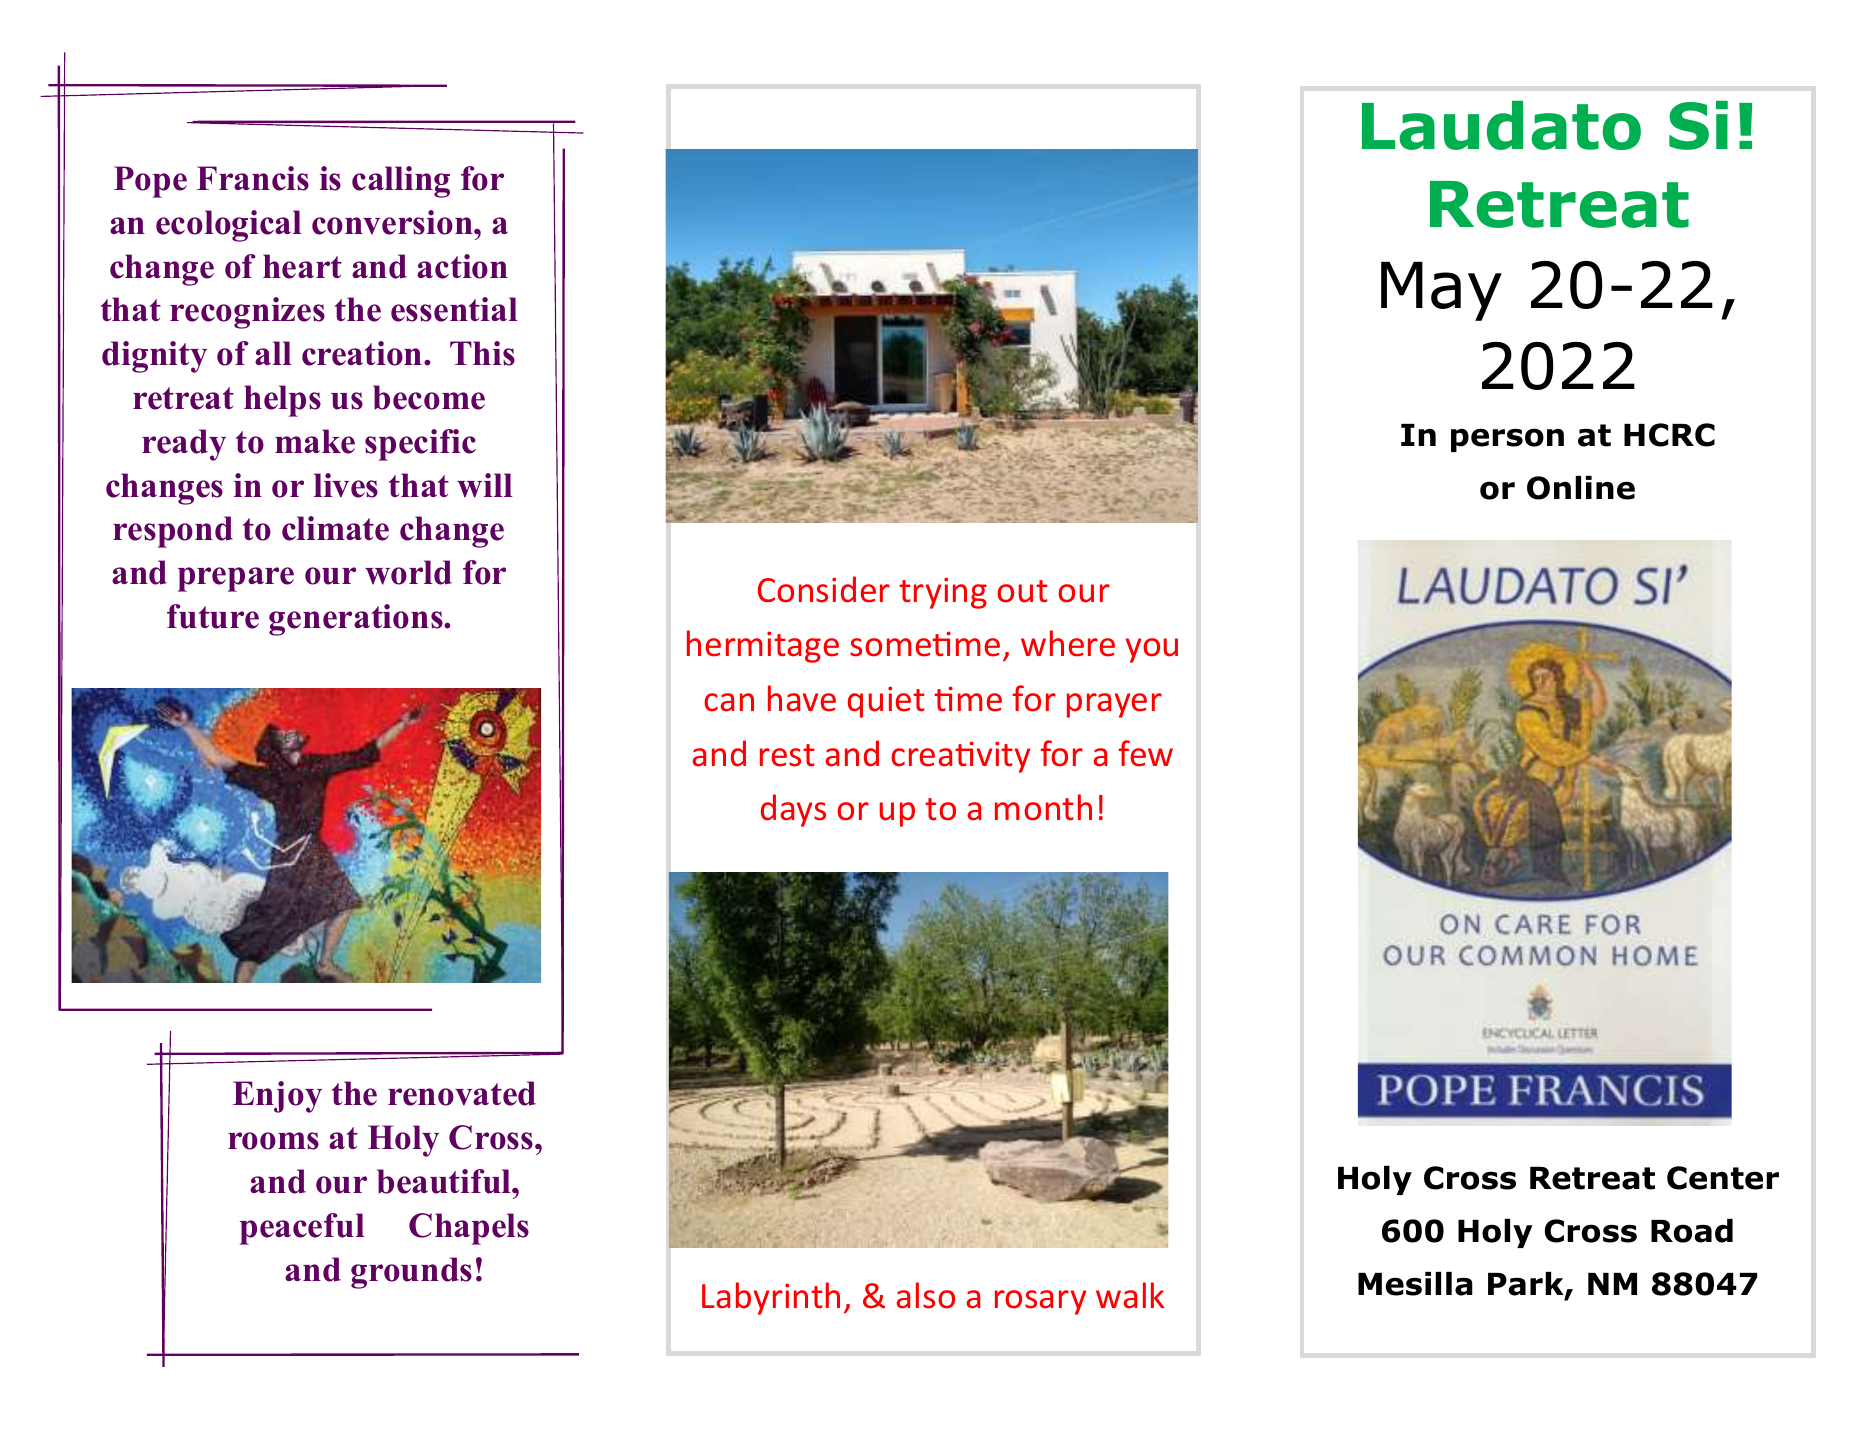  Describe the element at coordinates (1441, 291) in the page. I see `May` at that location.
